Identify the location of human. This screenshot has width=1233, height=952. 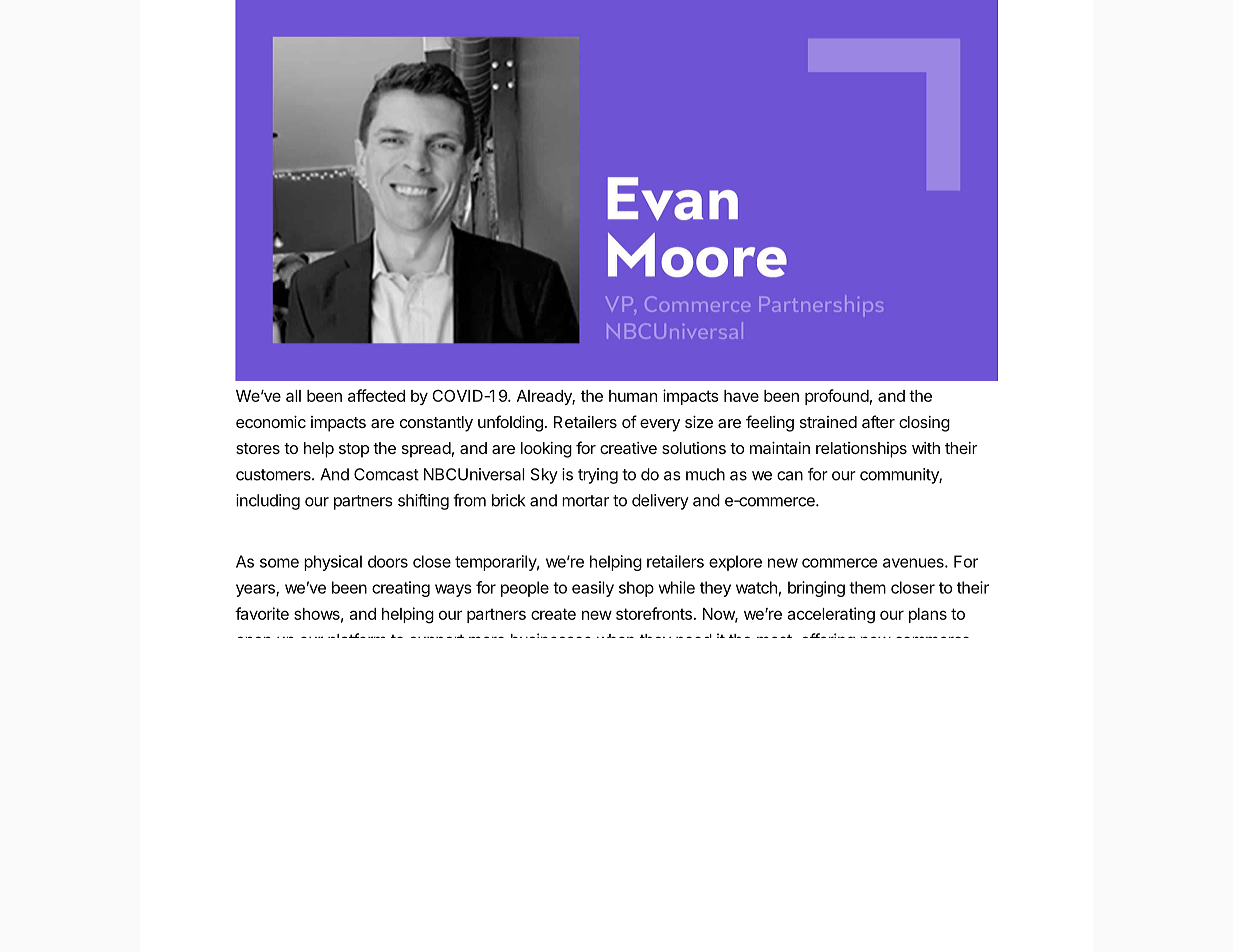
(633, 396).
